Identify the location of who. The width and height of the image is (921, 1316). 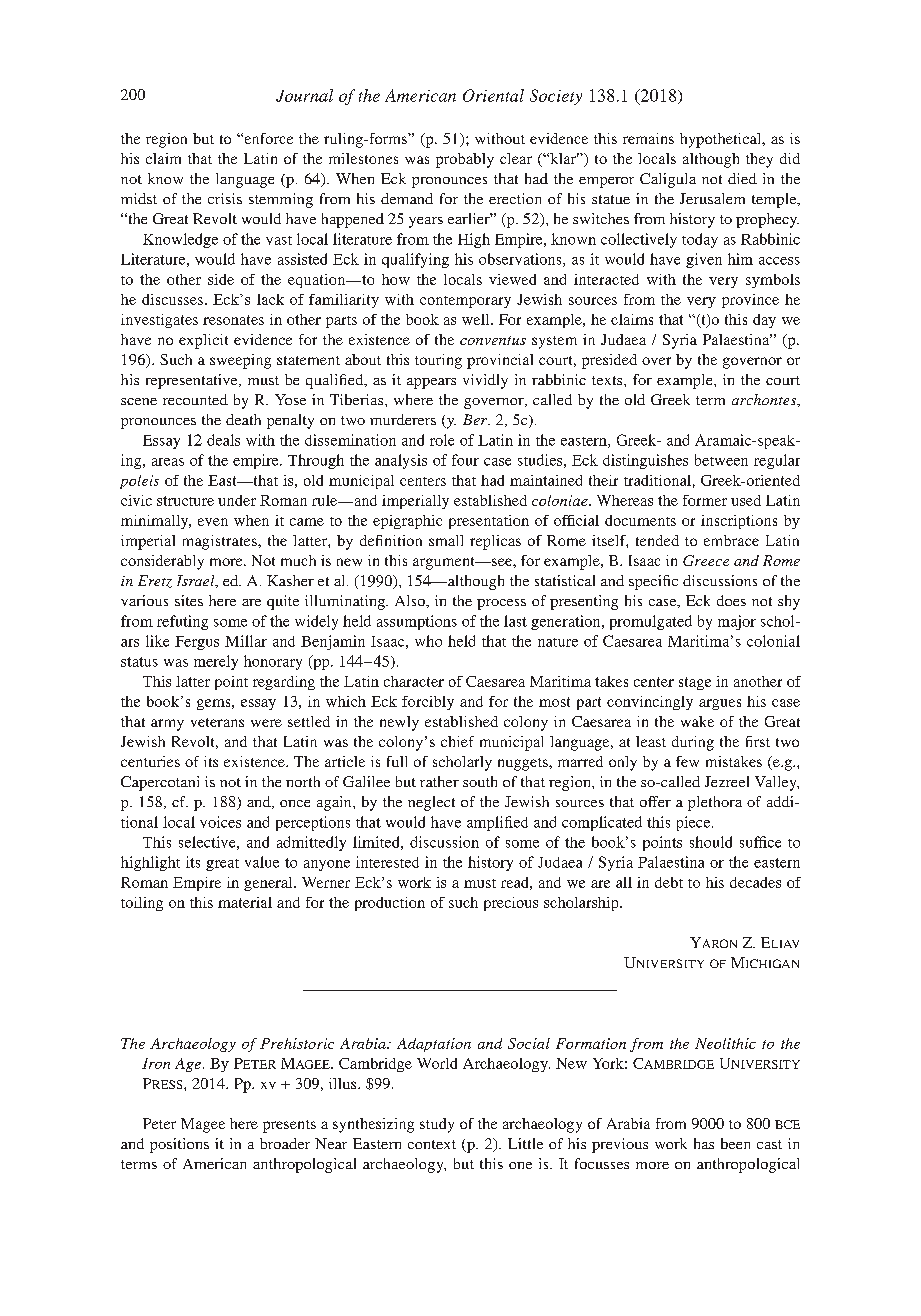
(428, 641).
